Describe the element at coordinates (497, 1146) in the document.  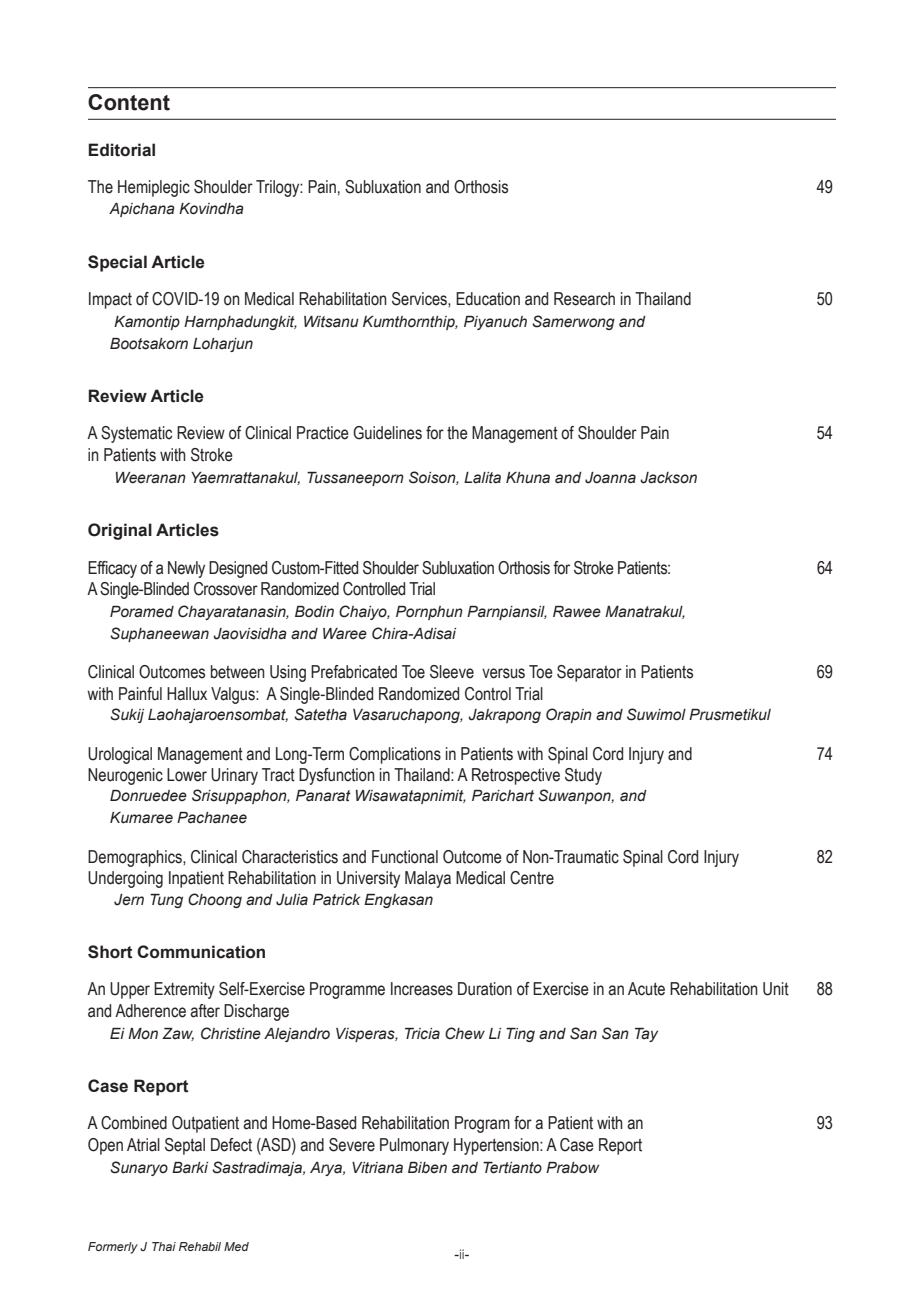
I see `Hypertension` at that location.
